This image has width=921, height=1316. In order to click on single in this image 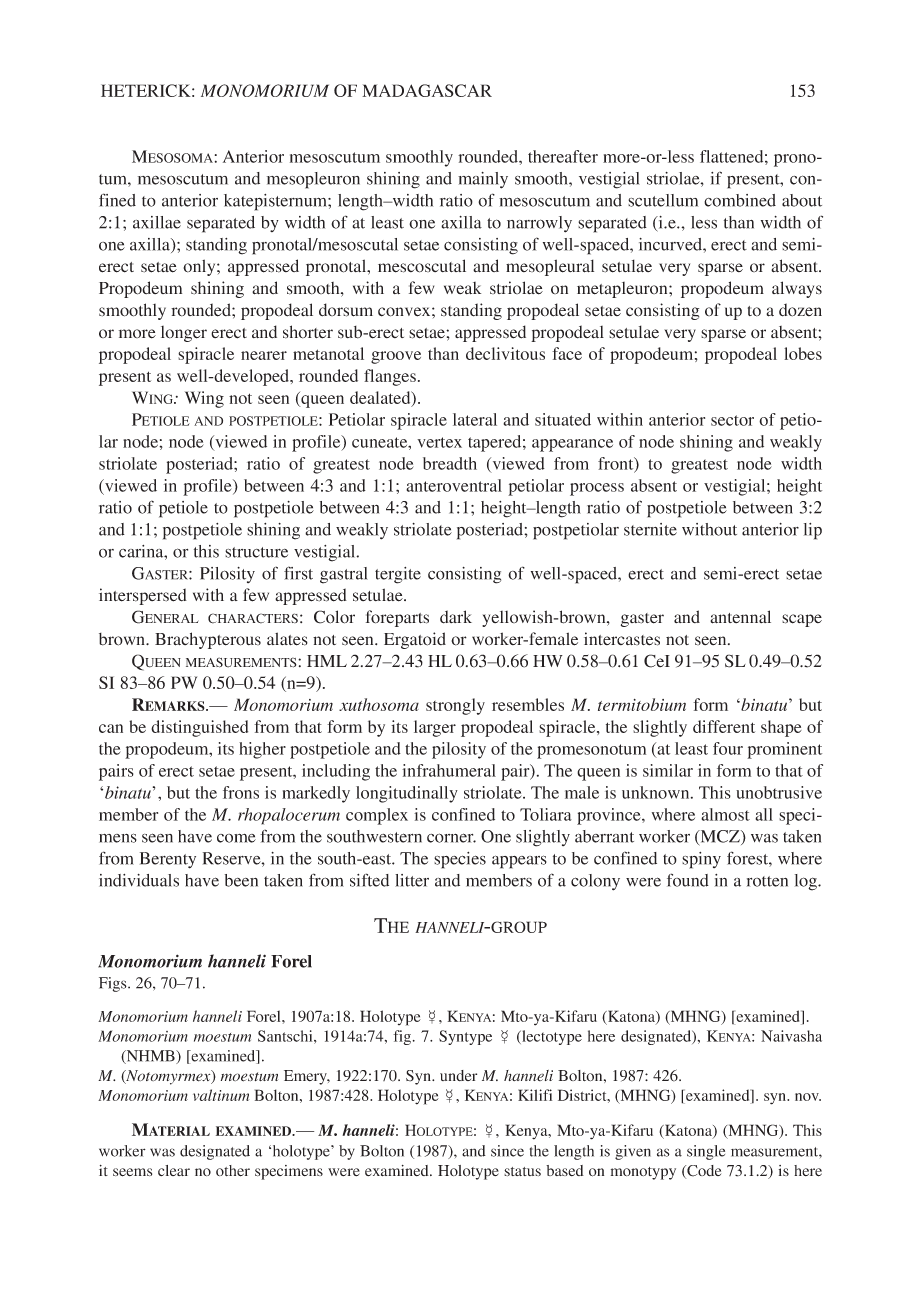, I will do `click(706, 1152)`.
